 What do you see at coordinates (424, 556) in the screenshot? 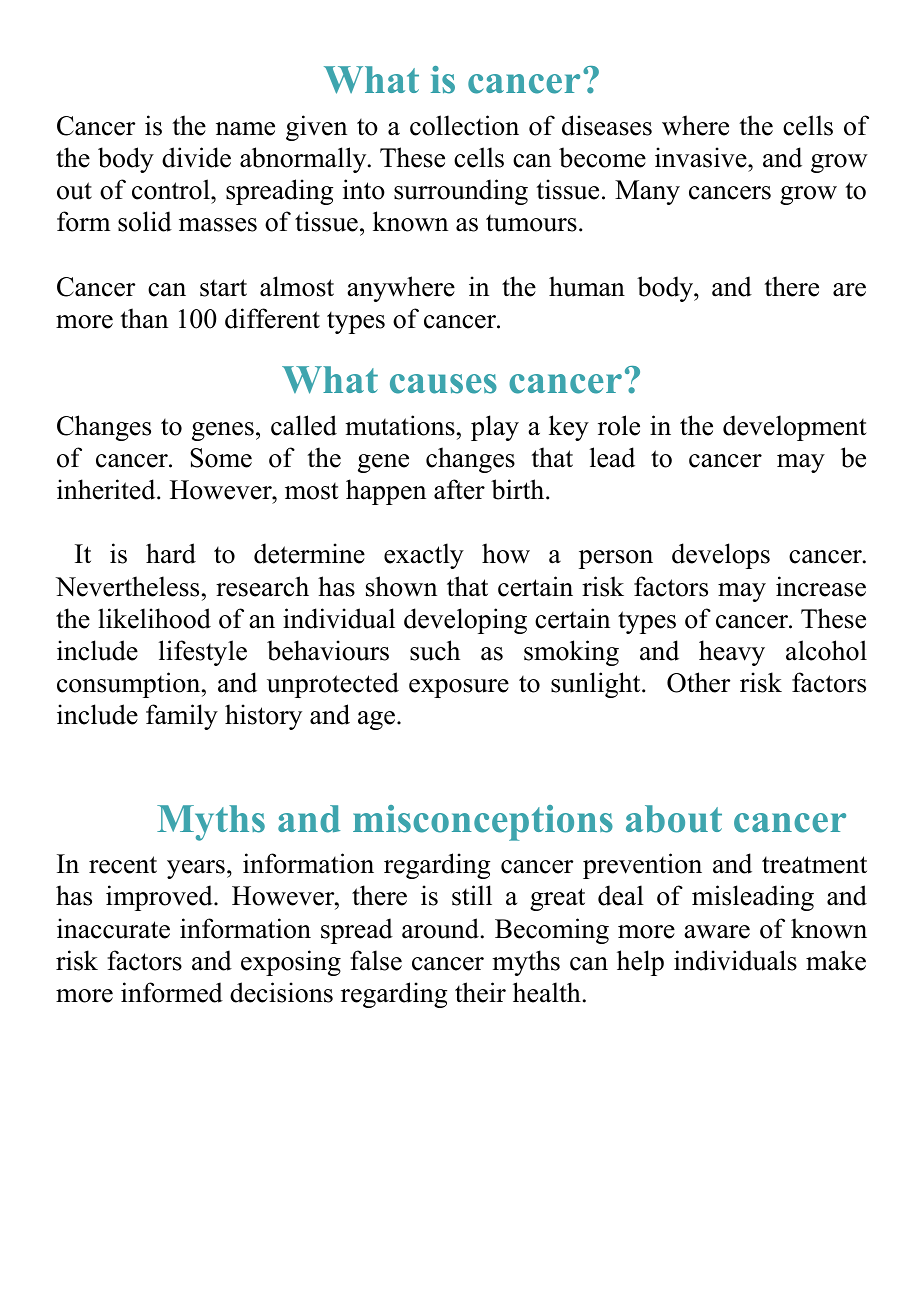
I see `exactly` at bounding box center [424, 556].
